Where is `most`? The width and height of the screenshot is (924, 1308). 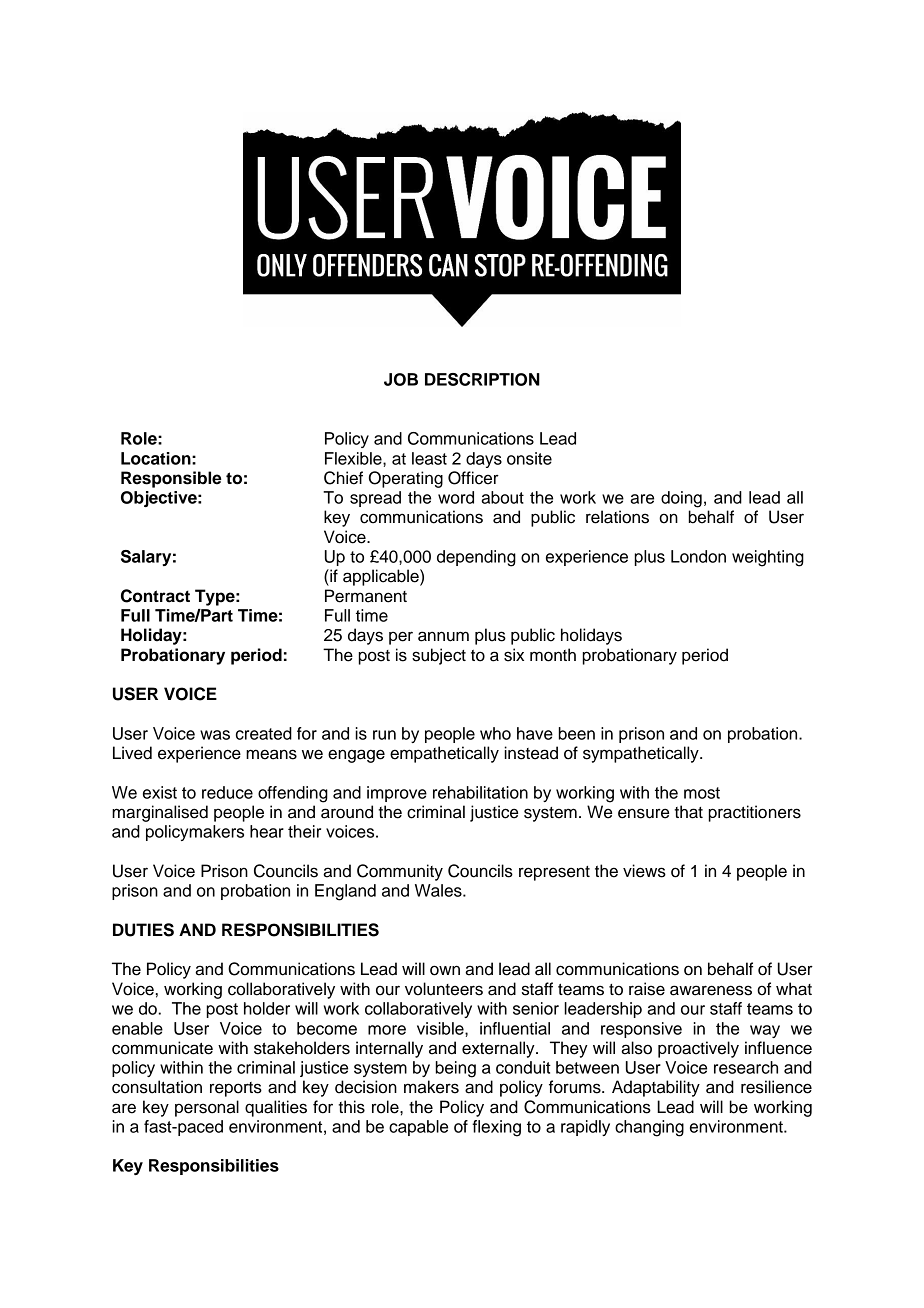 most is located at coordinates (702, 793).
